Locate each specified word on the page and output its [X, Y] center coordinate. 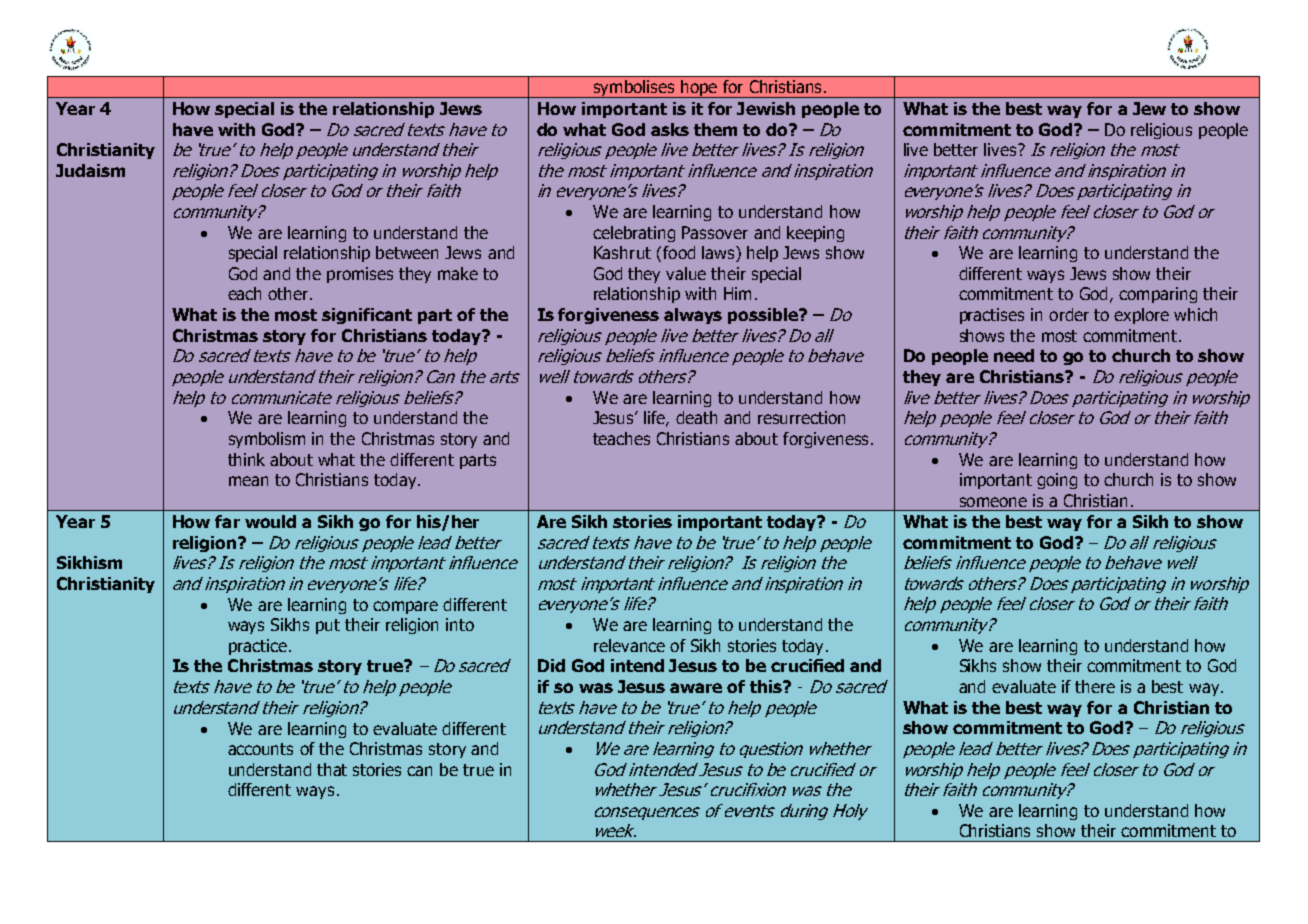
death [696, 417]
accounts [260, 749]
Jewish [766, 108]
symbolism [267, 440]
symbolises [634, 89]
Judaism [90, 170]
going [1057, 481]
